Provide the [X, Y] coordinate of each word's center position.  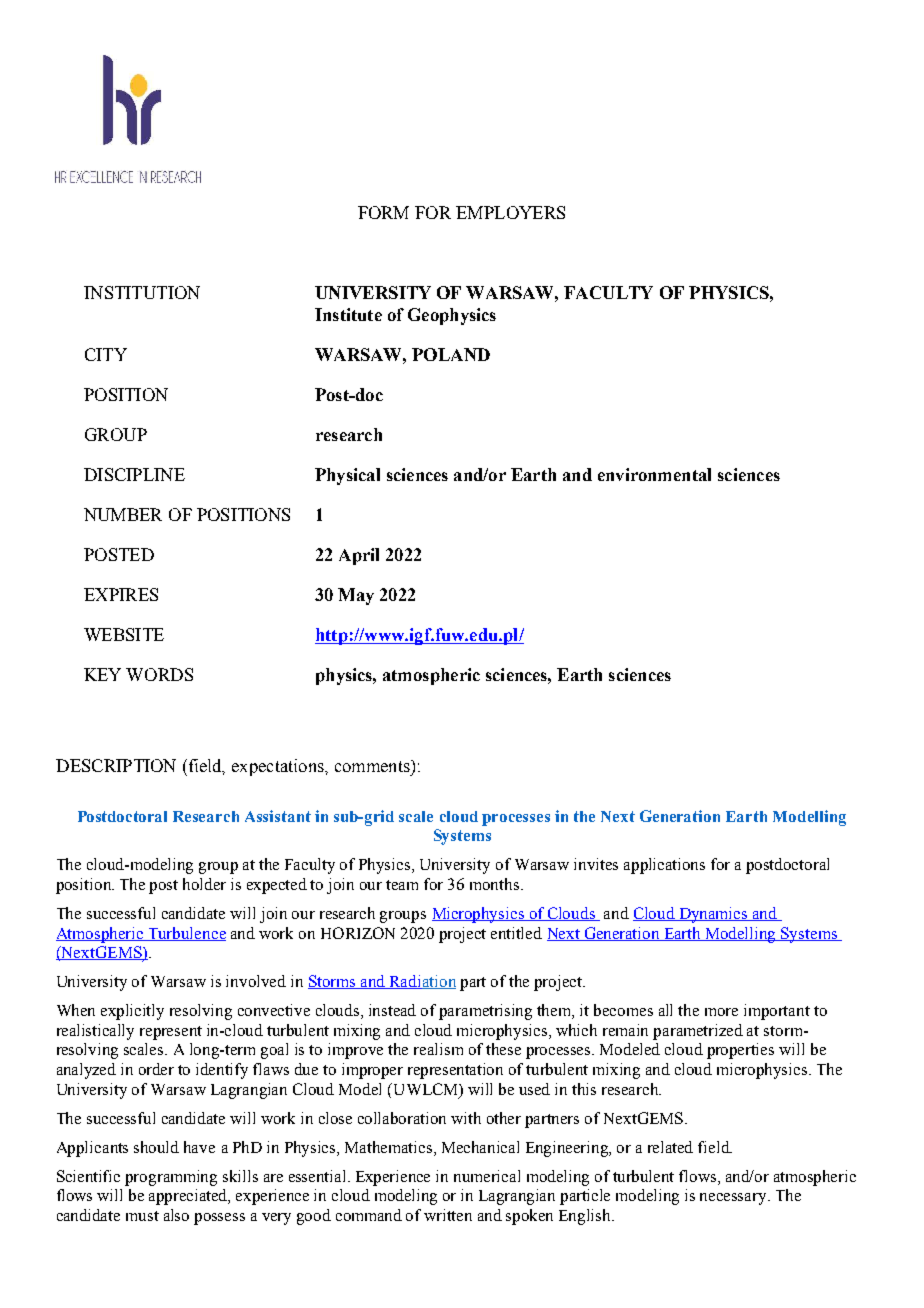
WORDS [159, 674]
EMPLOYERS [510, 212]
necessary [734, 1199]
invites [596, 864]
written [448, 1215]
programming [171, 1178]
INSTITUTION [142, 292]
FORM [383, 212]
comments [373, 766]
